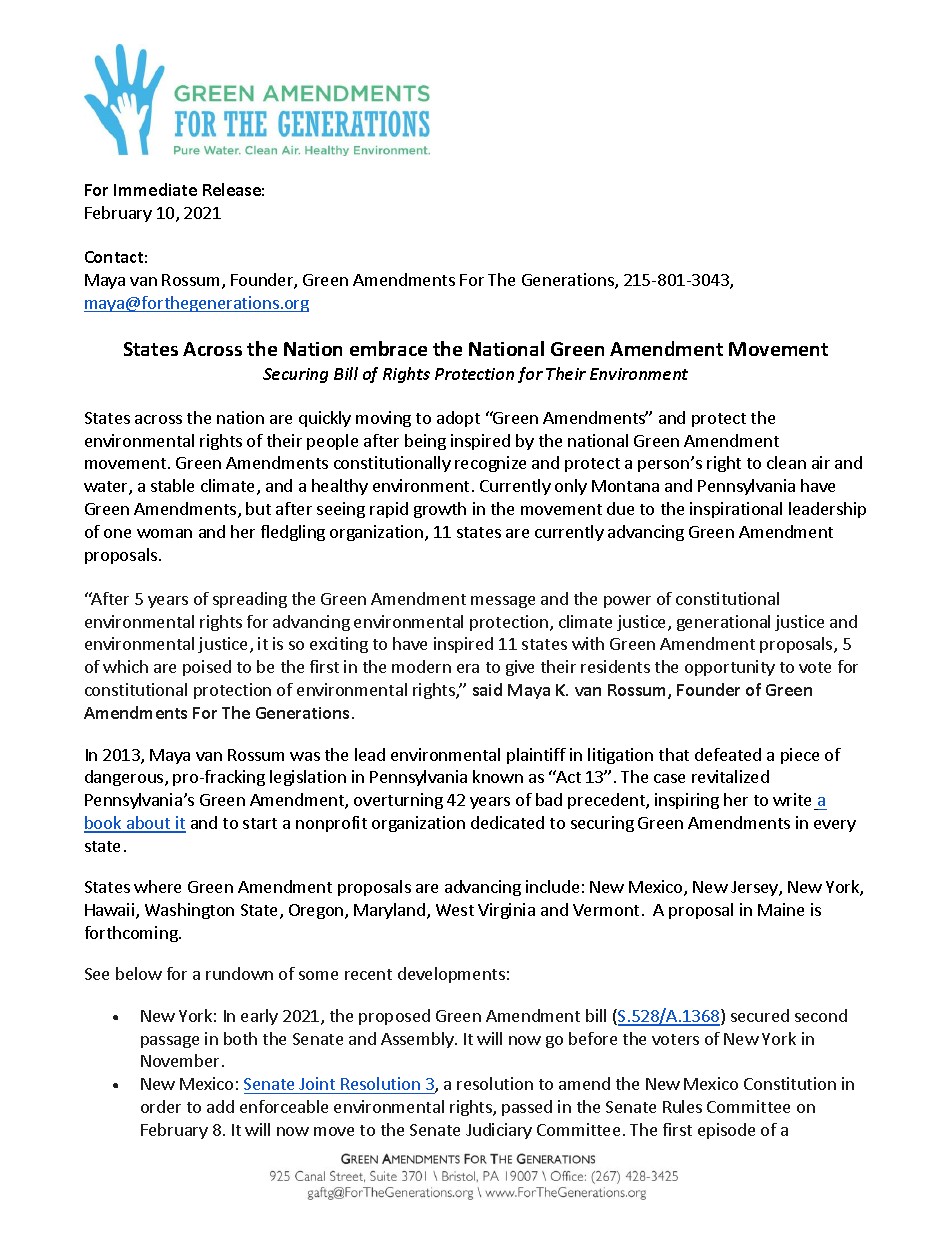  Describe the element at coordinates (786, 462) in the screenshot. I see `clean` at that location.
